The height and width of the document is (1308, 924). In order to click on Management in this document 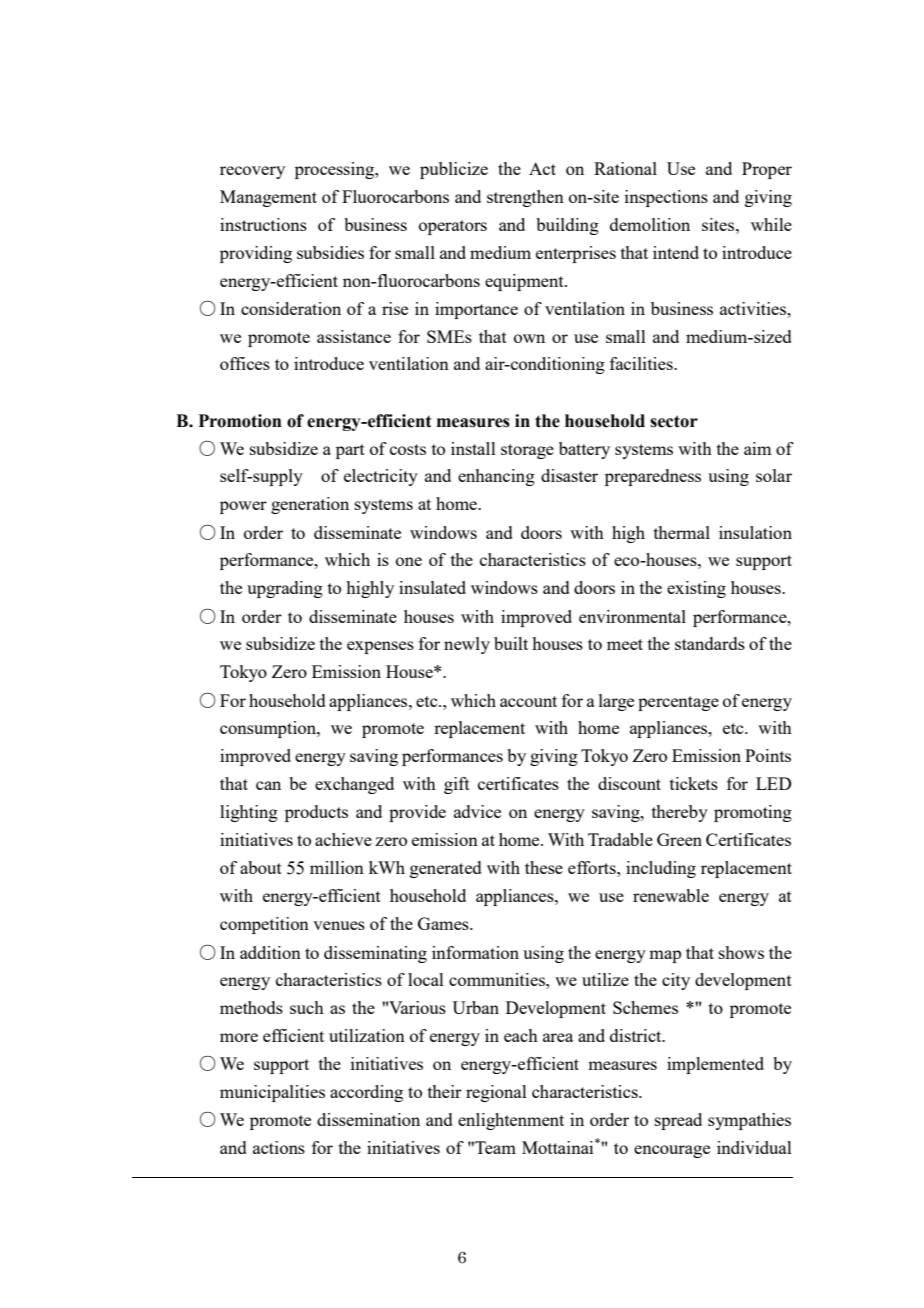, I will do `click(268, 198)`.
